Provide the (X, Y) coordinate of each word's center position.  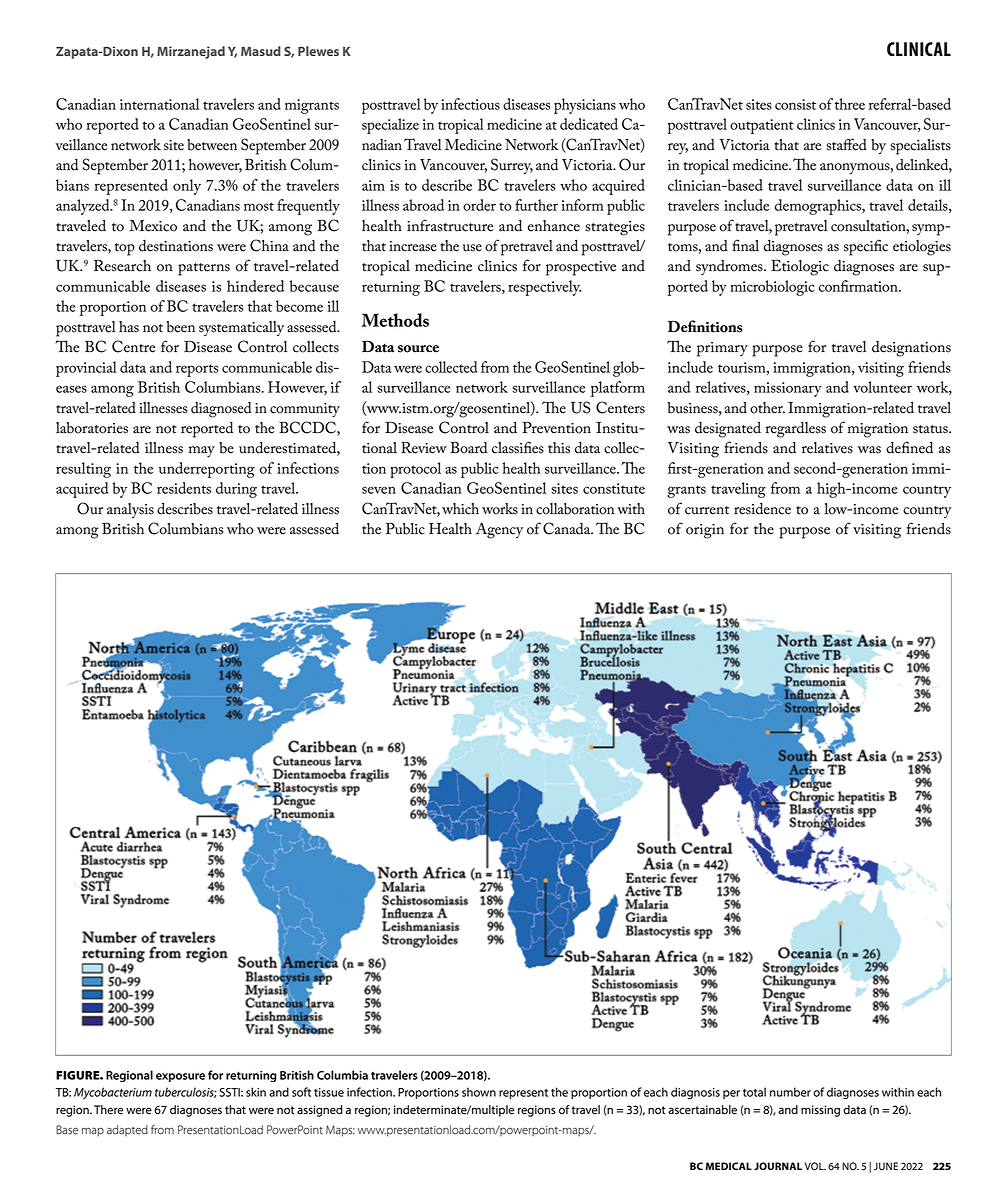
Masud (261, 51)
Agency (499, 531)
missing (820, 1111)
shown (479, 1092)
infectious (470, 104)
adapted (127, 1130)
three (850, 104)
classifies (518, 447)
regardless (795, 429)
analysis (130, 511)
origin (705, 531)
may (202, 452)
